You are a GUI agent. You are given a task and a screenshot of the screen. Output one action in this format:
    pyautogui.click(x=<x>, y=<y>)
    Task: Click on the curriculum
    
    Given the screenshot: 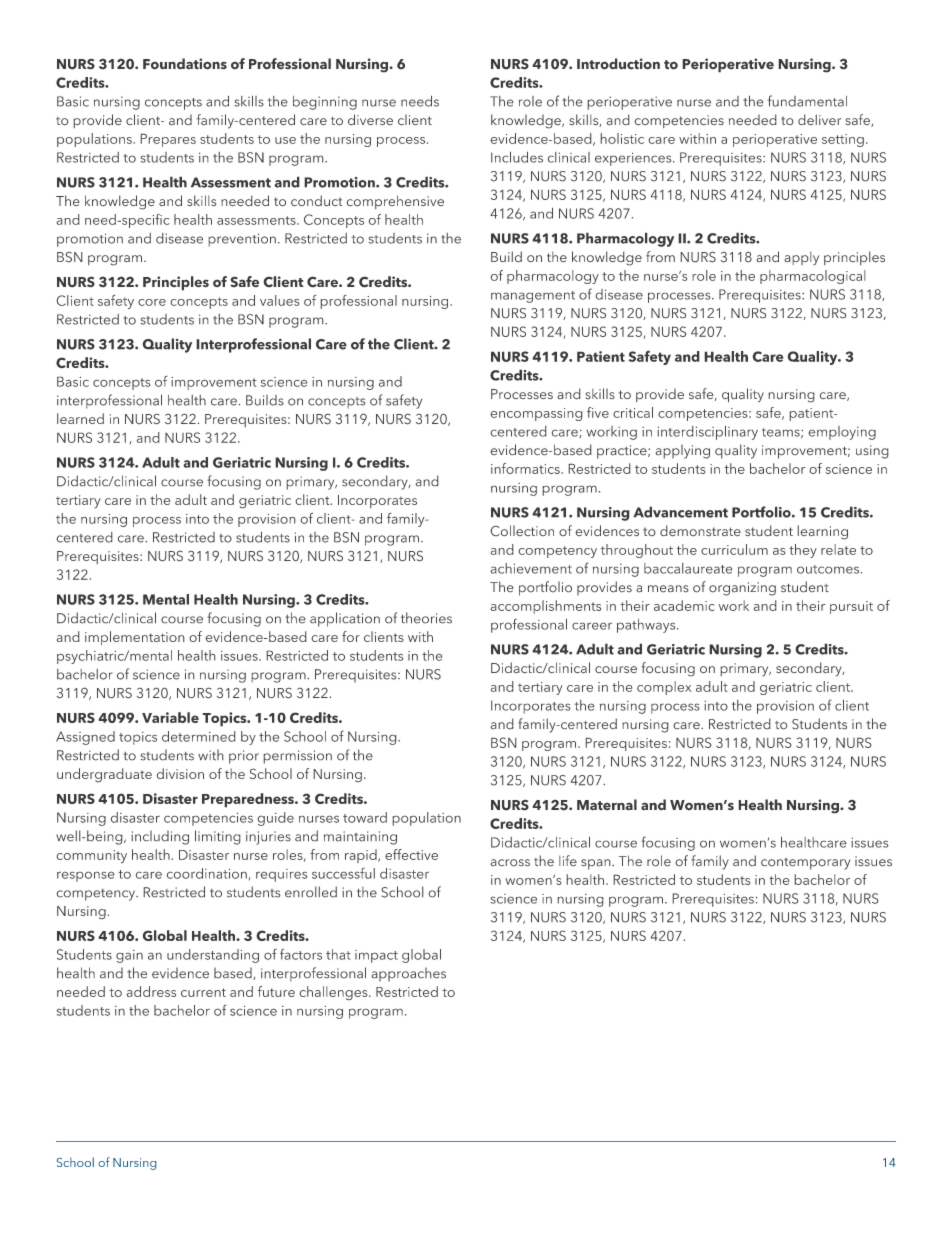 What is the action you would take?
    pyautogui.click(x=734, y=549)
